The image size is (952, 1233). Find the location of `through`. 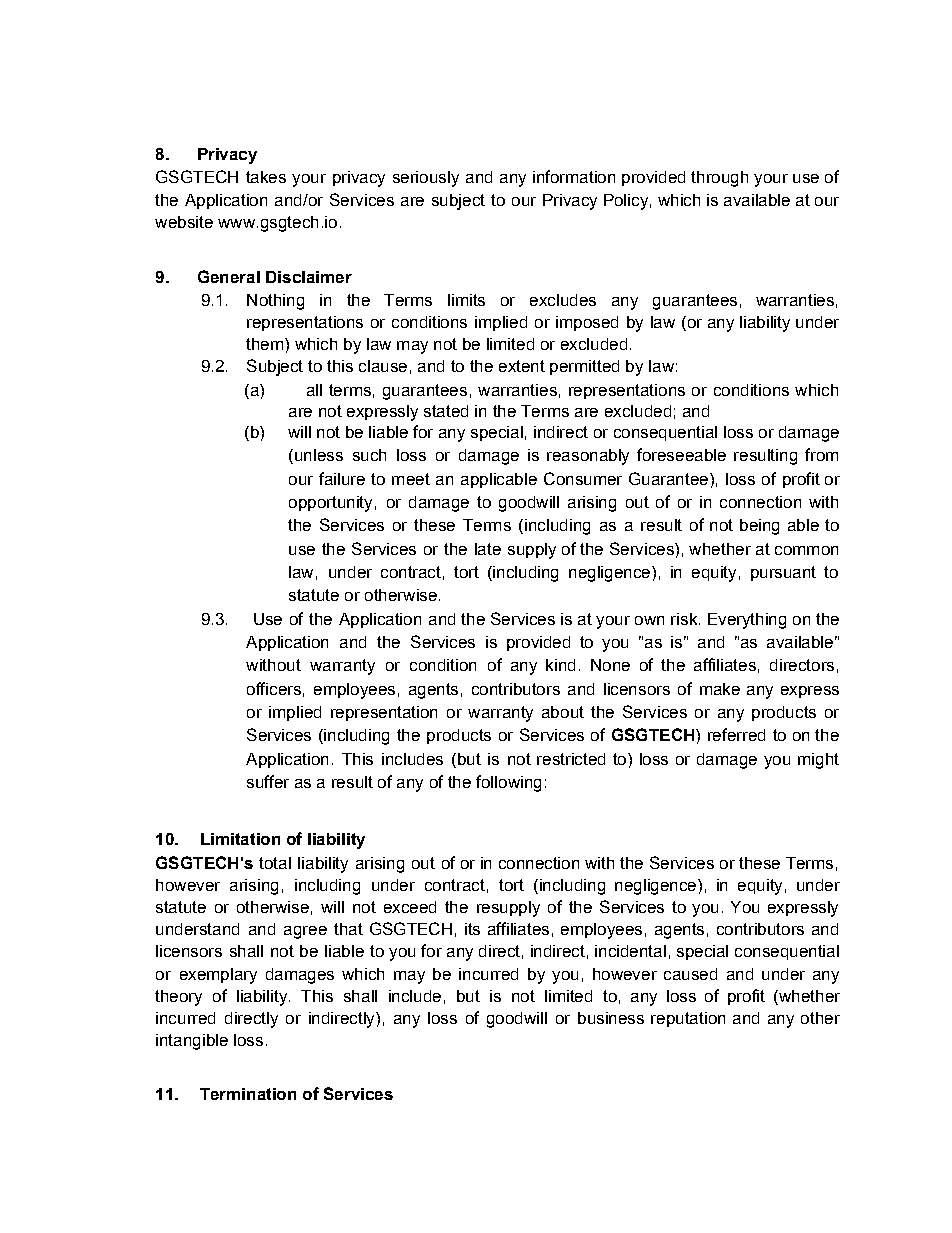

through is located at coordinates (719, 179).
